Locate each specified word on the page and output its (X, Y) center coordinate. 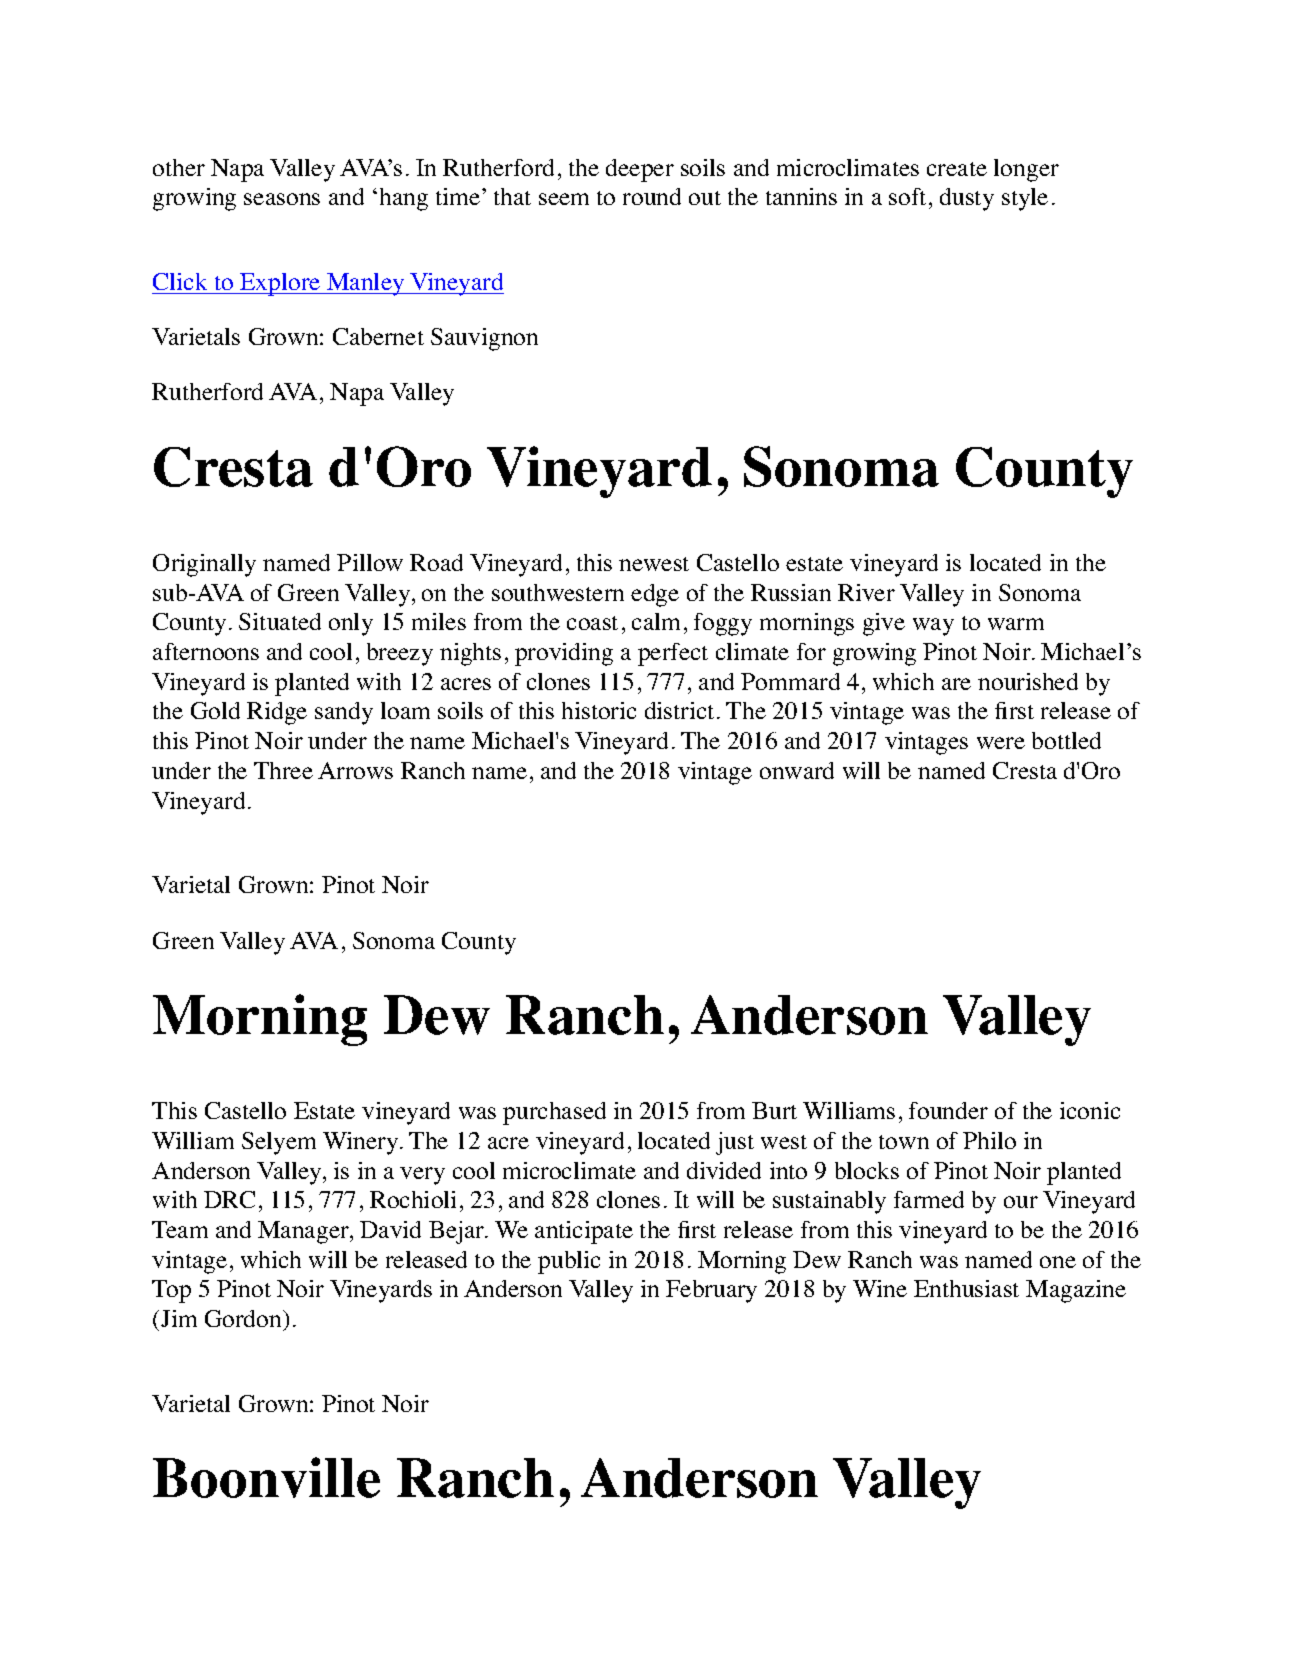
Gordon (244, 1318)
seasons (282, 199)
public (569, 1262)
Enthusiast (966, 1288)
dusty (967, 199)
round (652, 196)
